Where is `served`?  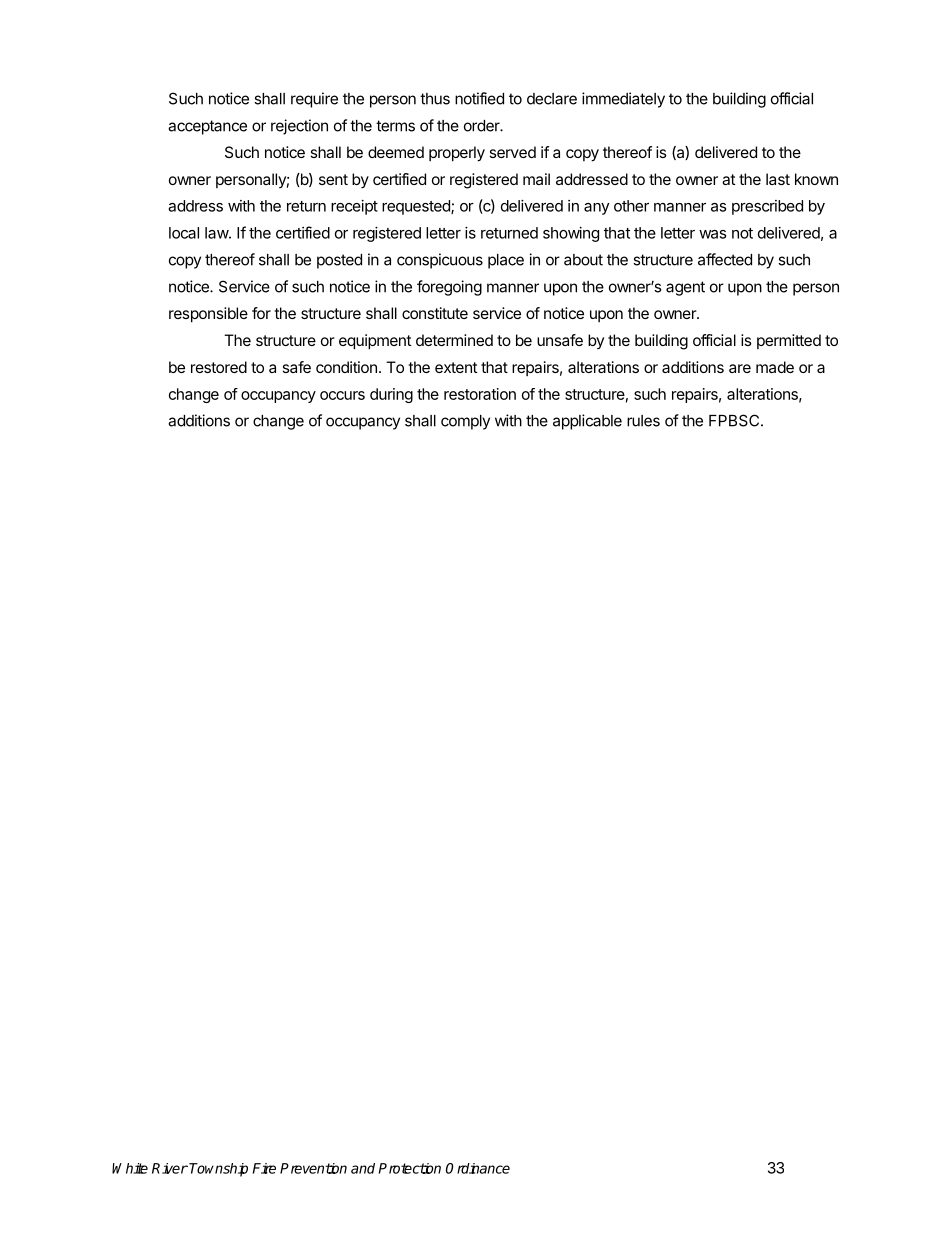
served is located at coordinates (513, 152).
